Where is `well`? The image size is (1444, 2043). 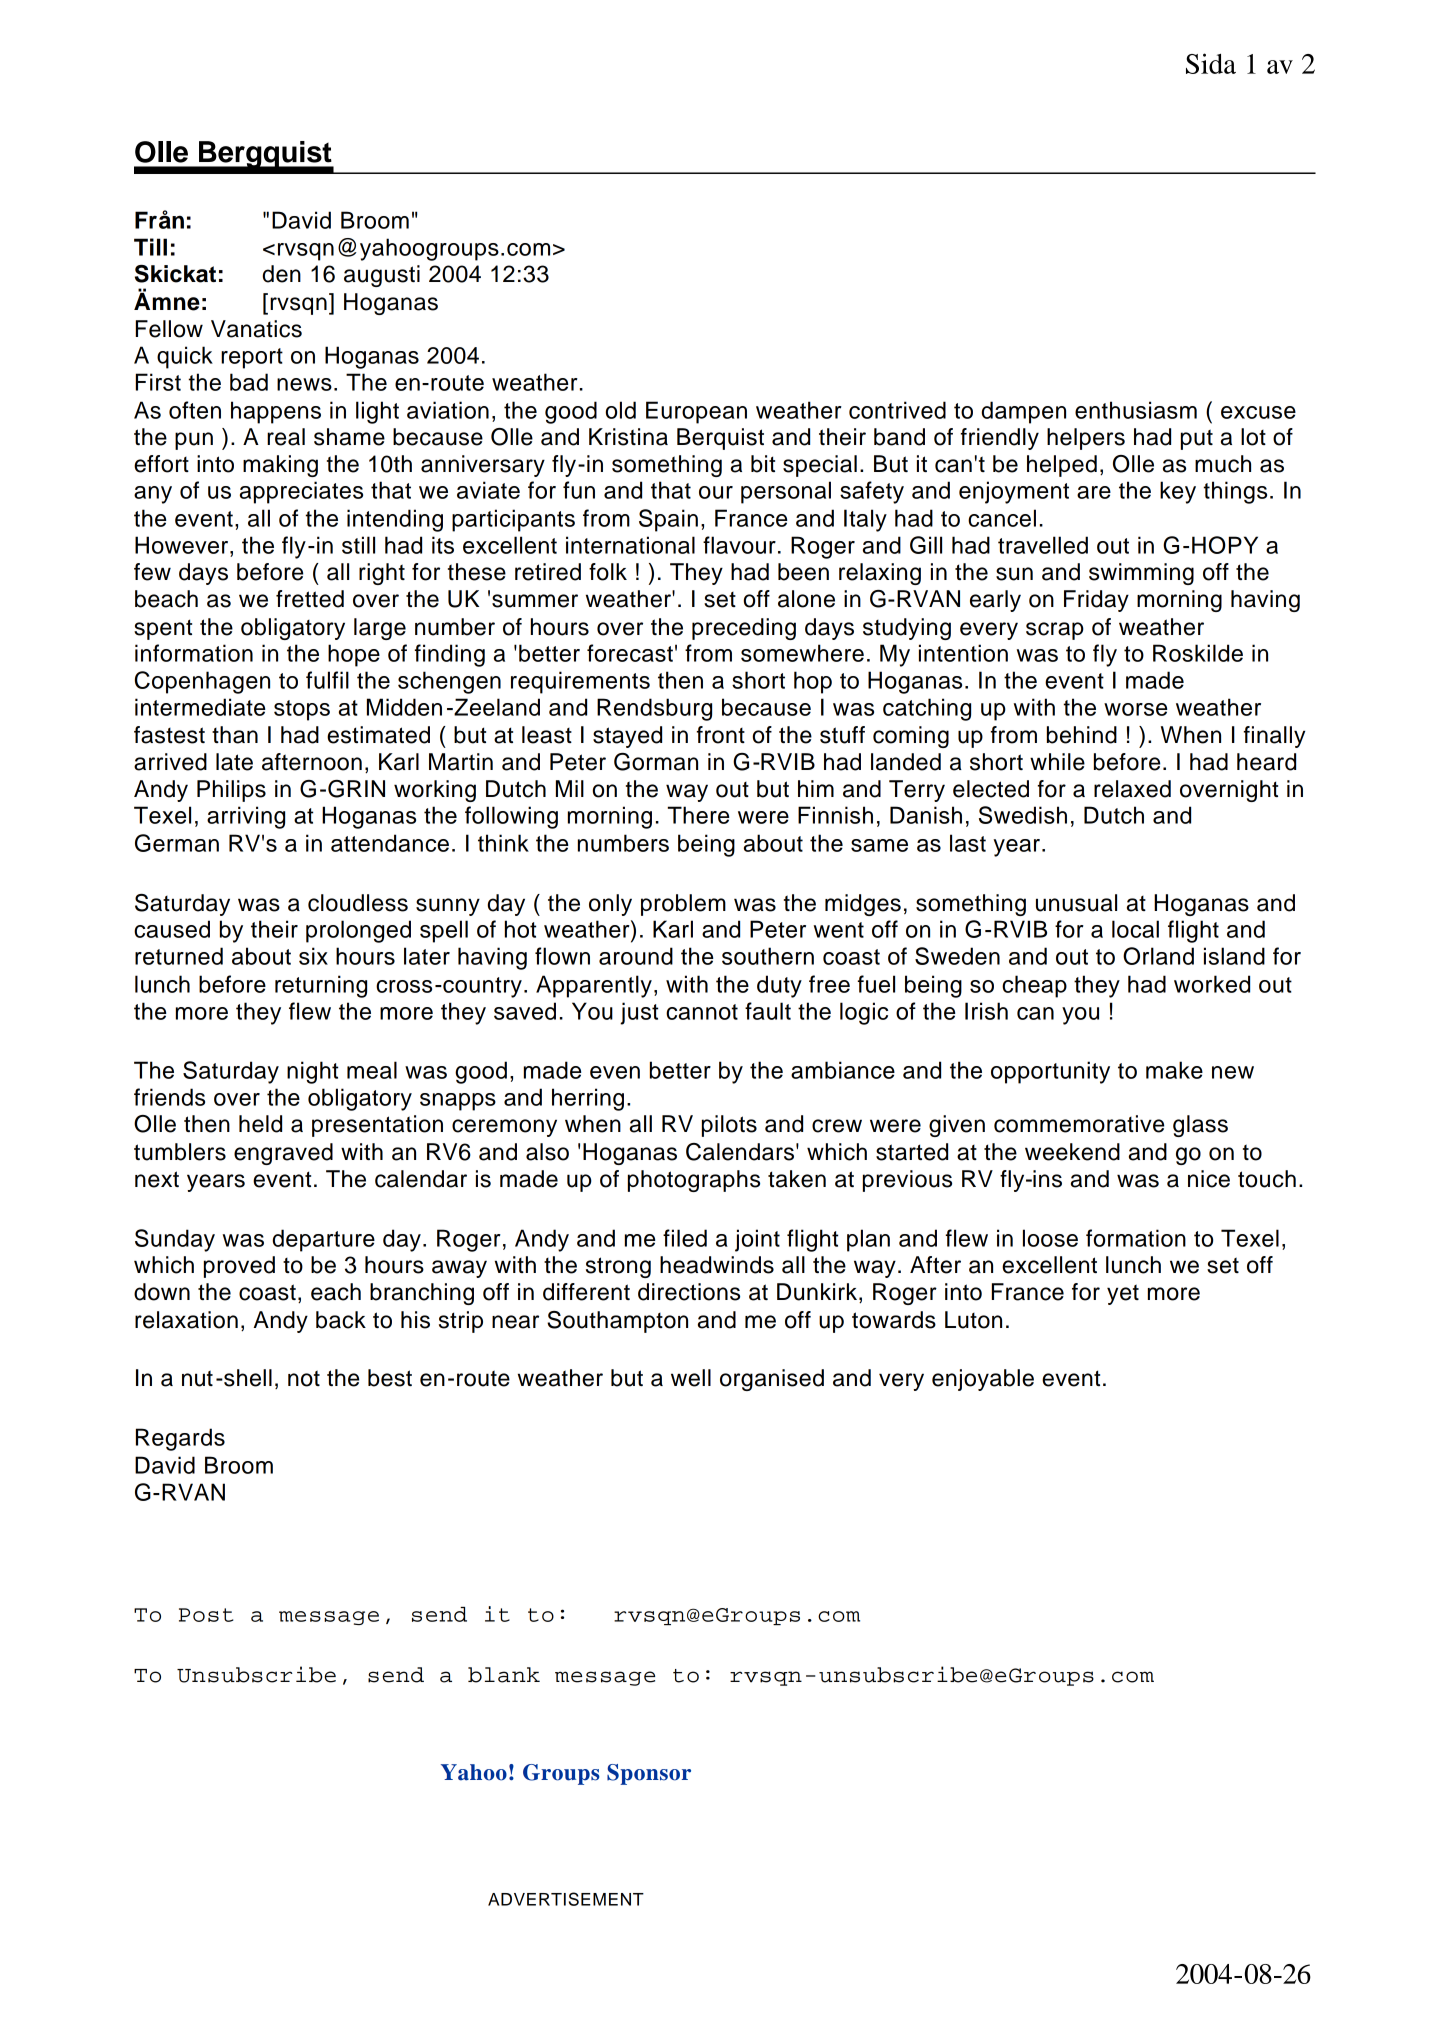 well is located at coordinates (691, 1378).
